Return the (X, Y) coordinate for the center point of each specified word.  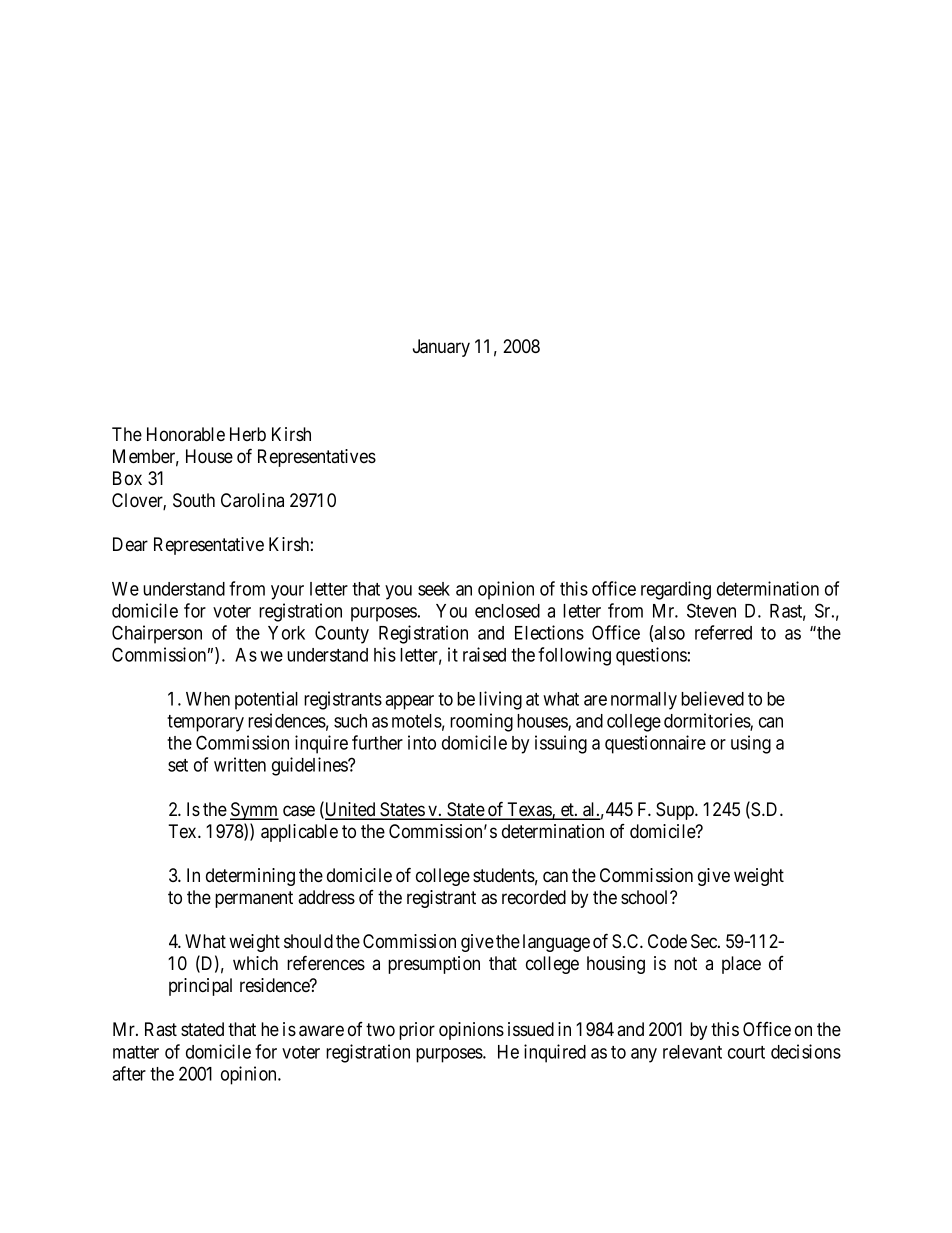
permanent (254, 899)
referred (723, 632)
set (178, 765)
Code (667, 941)
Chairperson (157, 634)
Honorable (186, 434)
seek (434, 589)
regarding (676, 590)
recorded (534, 897)
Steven (711, 610)
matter (136, 1052)
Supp (676, 811)
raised (484, 654)
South (194, 500)
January (441, 348)
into (422, 742)
